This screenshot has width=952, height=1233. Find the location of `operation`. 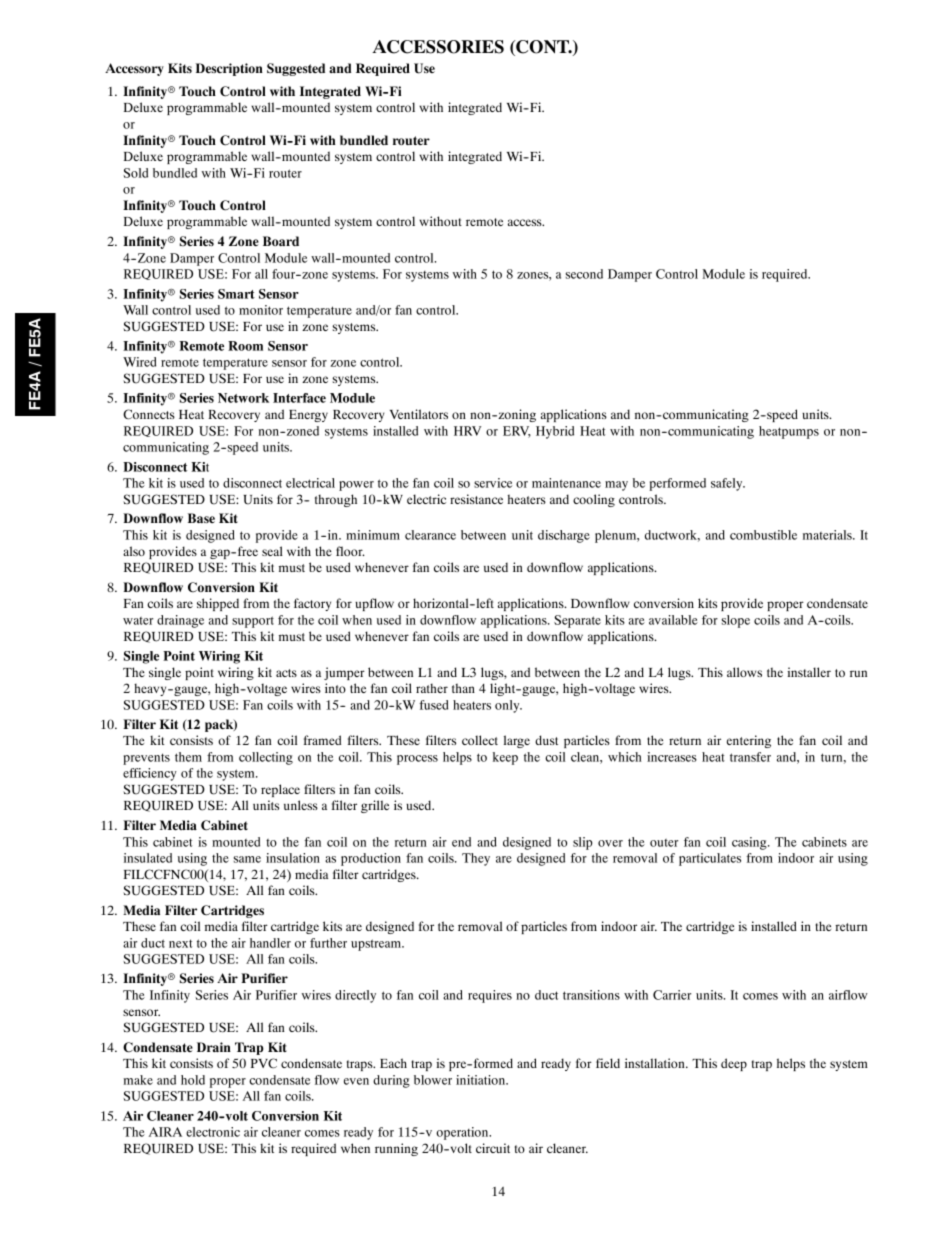

operation is located at coordinates (463, 1133).
